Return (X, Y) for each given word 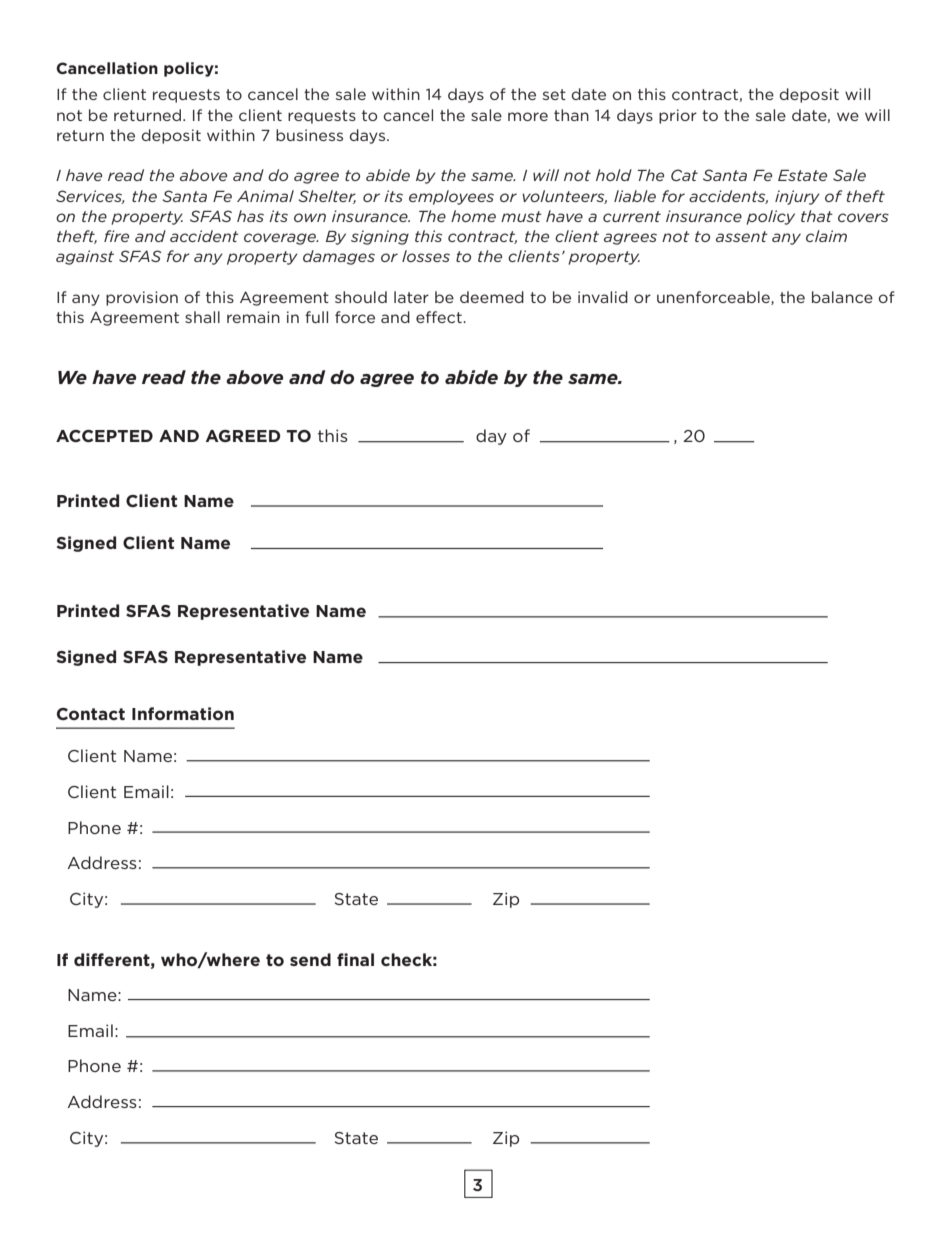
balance (842, 297)
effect (440, 317)
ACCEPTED (104, 436)
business (309, 135)
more (528, 116)
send (310, 959)
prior (678, 116)
